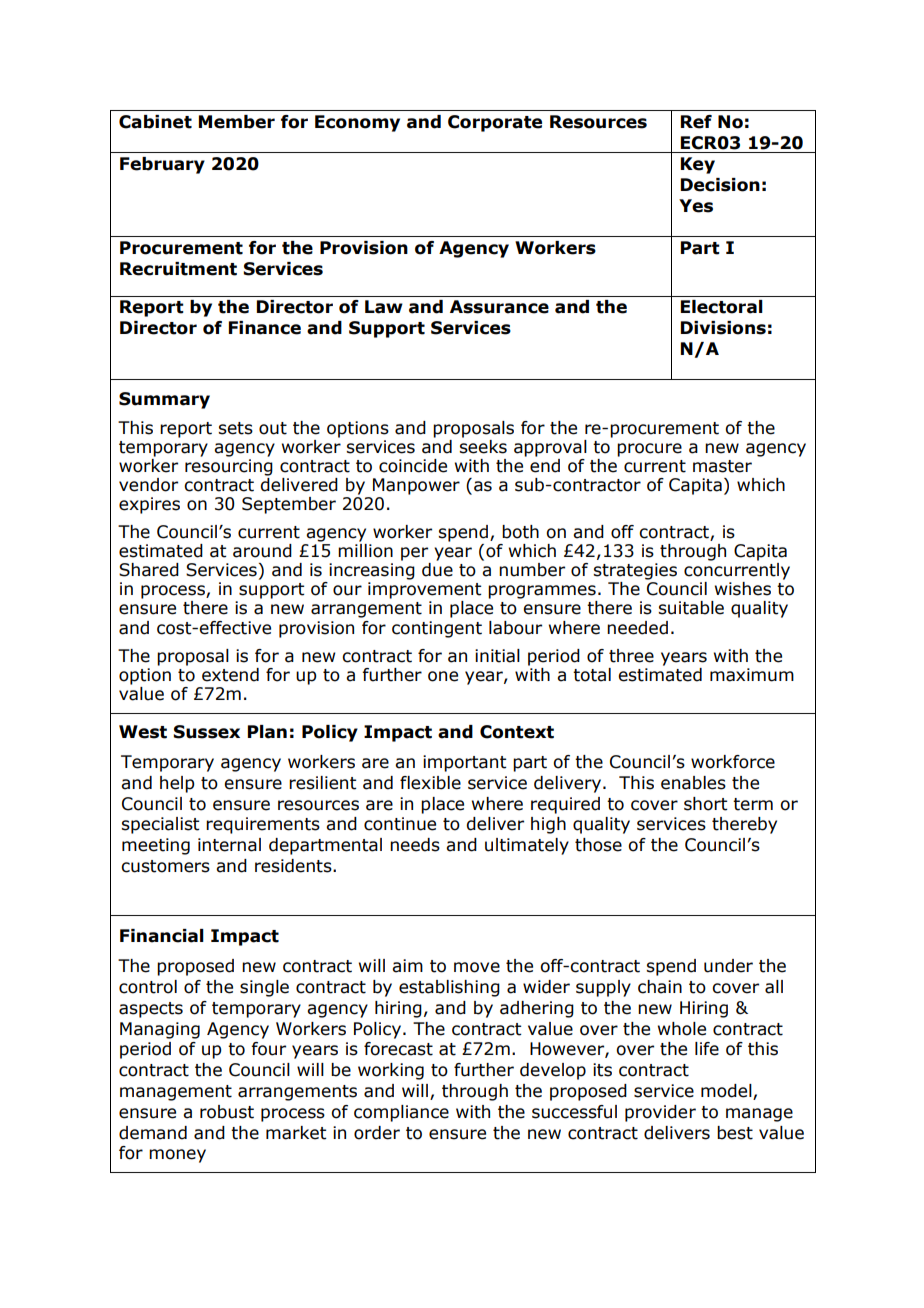  I want to click on workforce, so click(733, 762).
